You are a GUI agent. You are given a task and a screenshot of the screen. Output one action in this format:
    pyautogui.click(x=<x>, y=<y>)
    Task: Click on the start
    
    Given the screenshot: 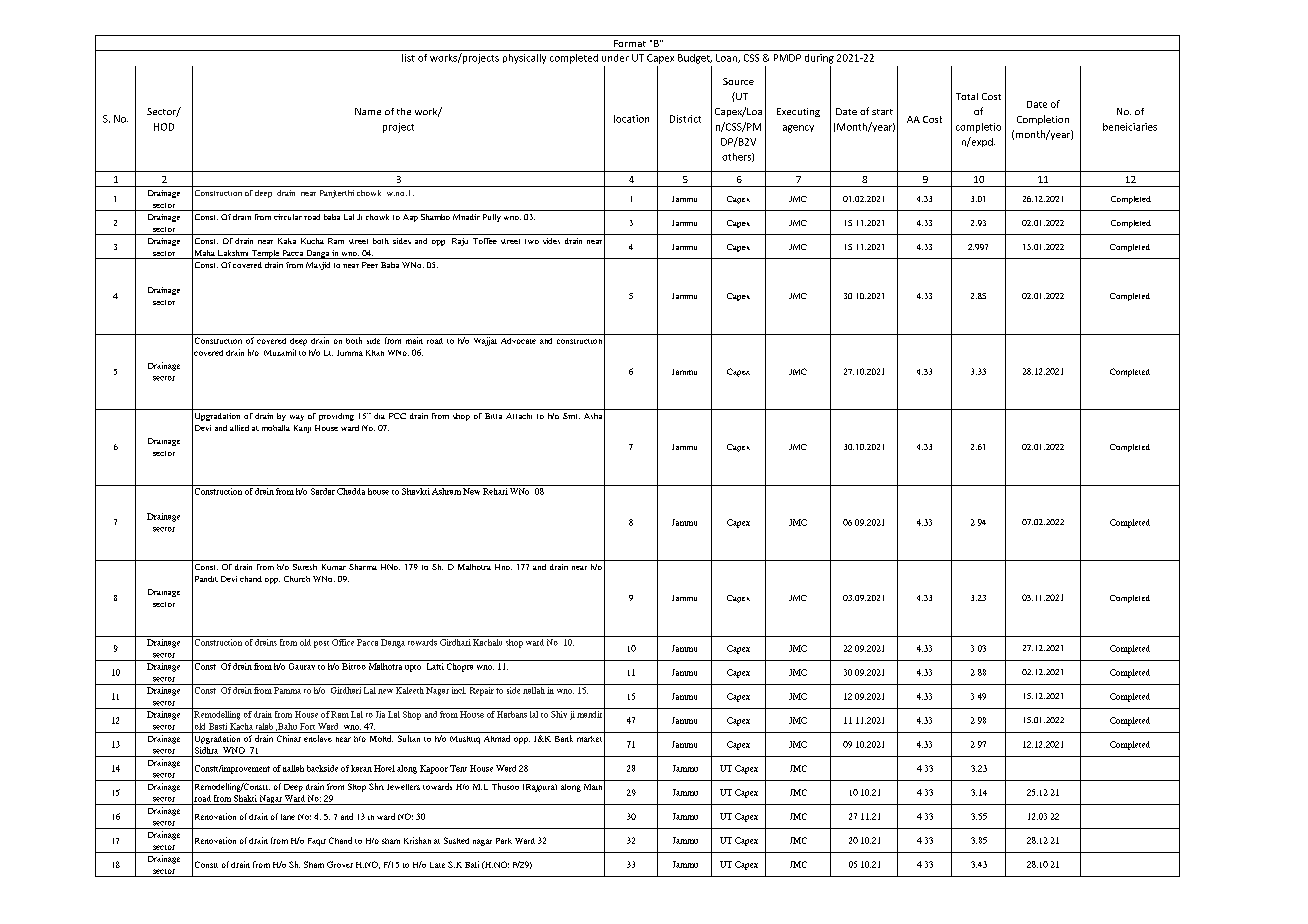 What is the action you would take?
    pyautogui.click(x=882, y=112)
